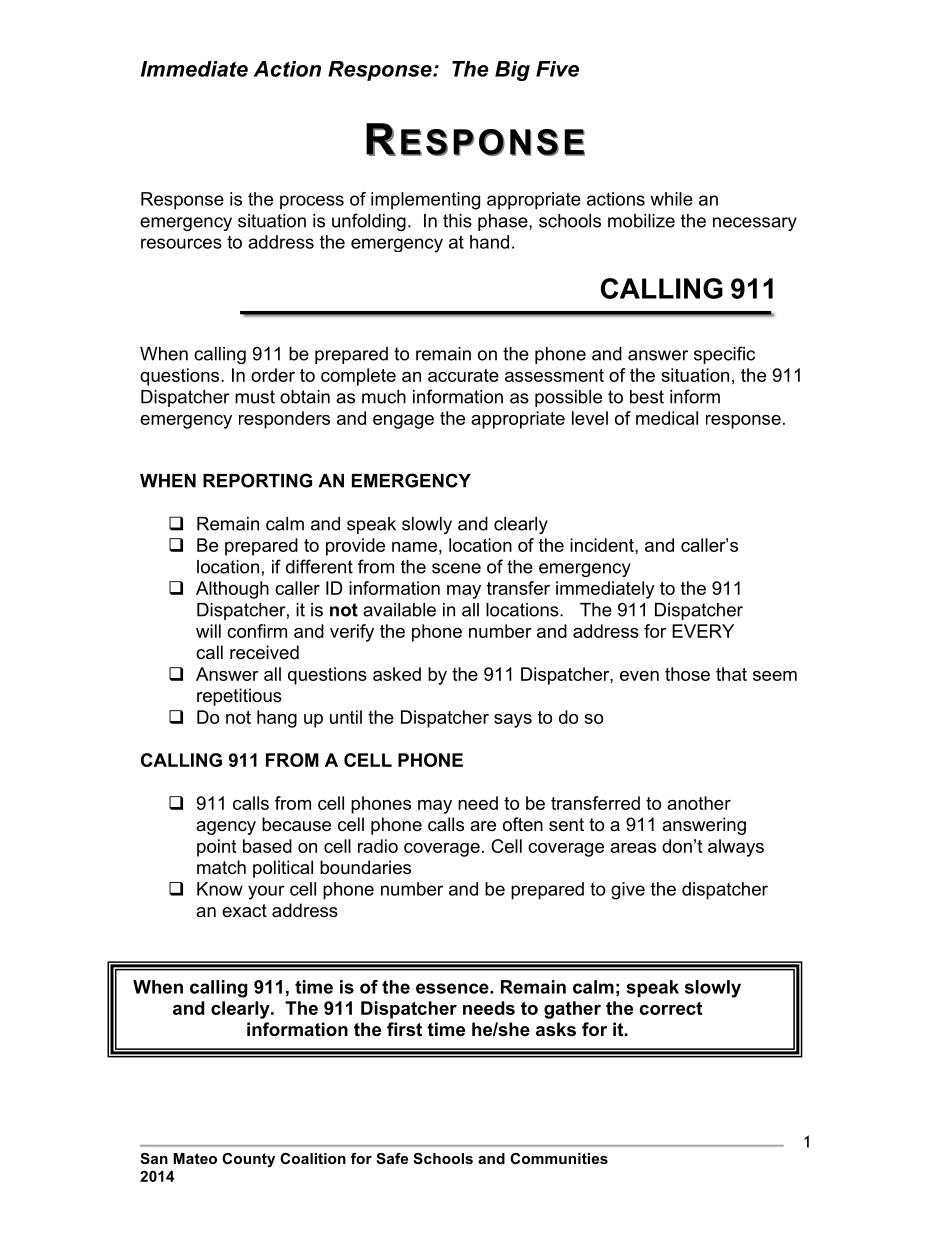  What do you see at coordinates (208, 631) in the page?
I see `will` at bounding box center [208, 631].
